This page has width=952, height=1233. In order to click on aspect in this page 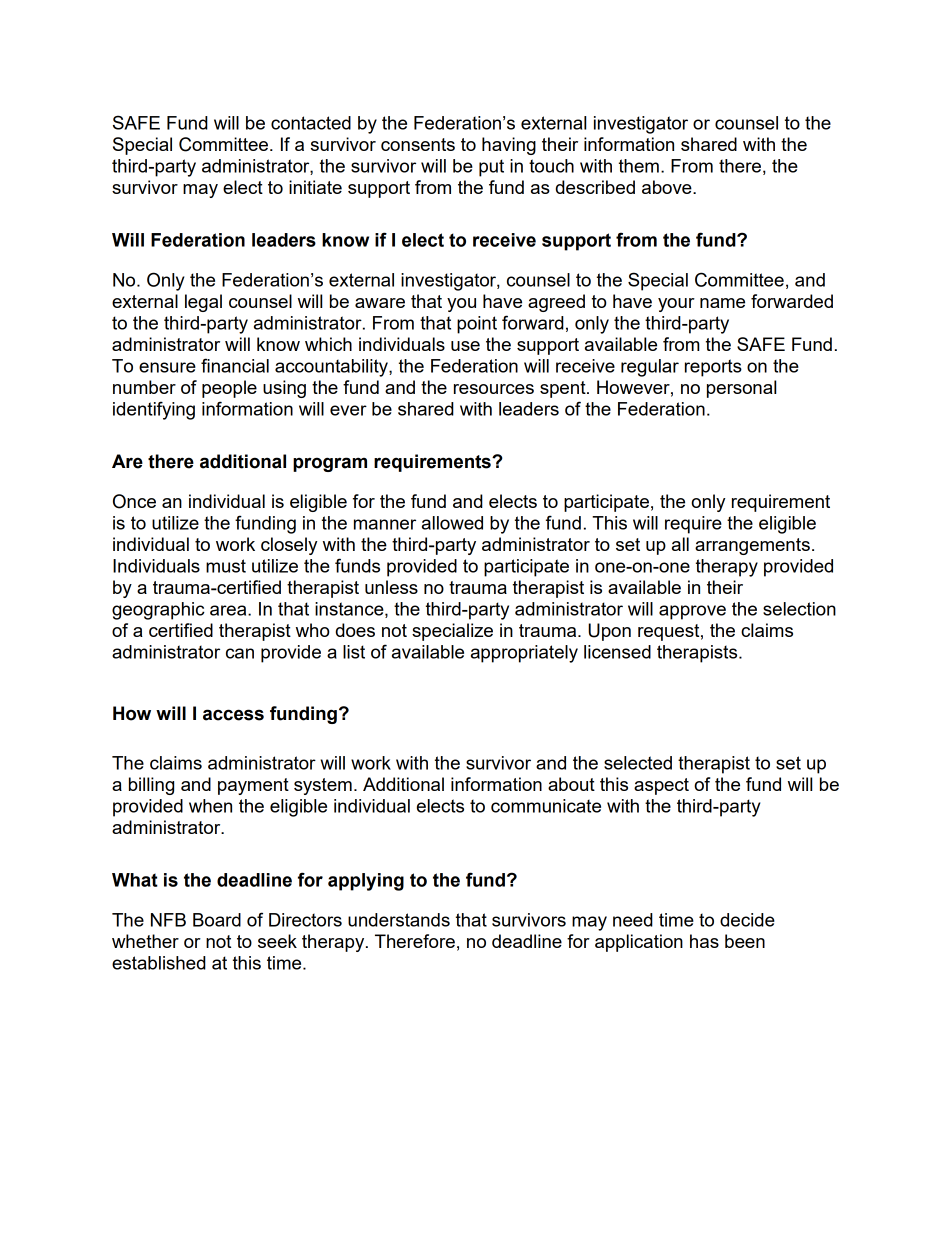, I will do `click(661, 786)`.
